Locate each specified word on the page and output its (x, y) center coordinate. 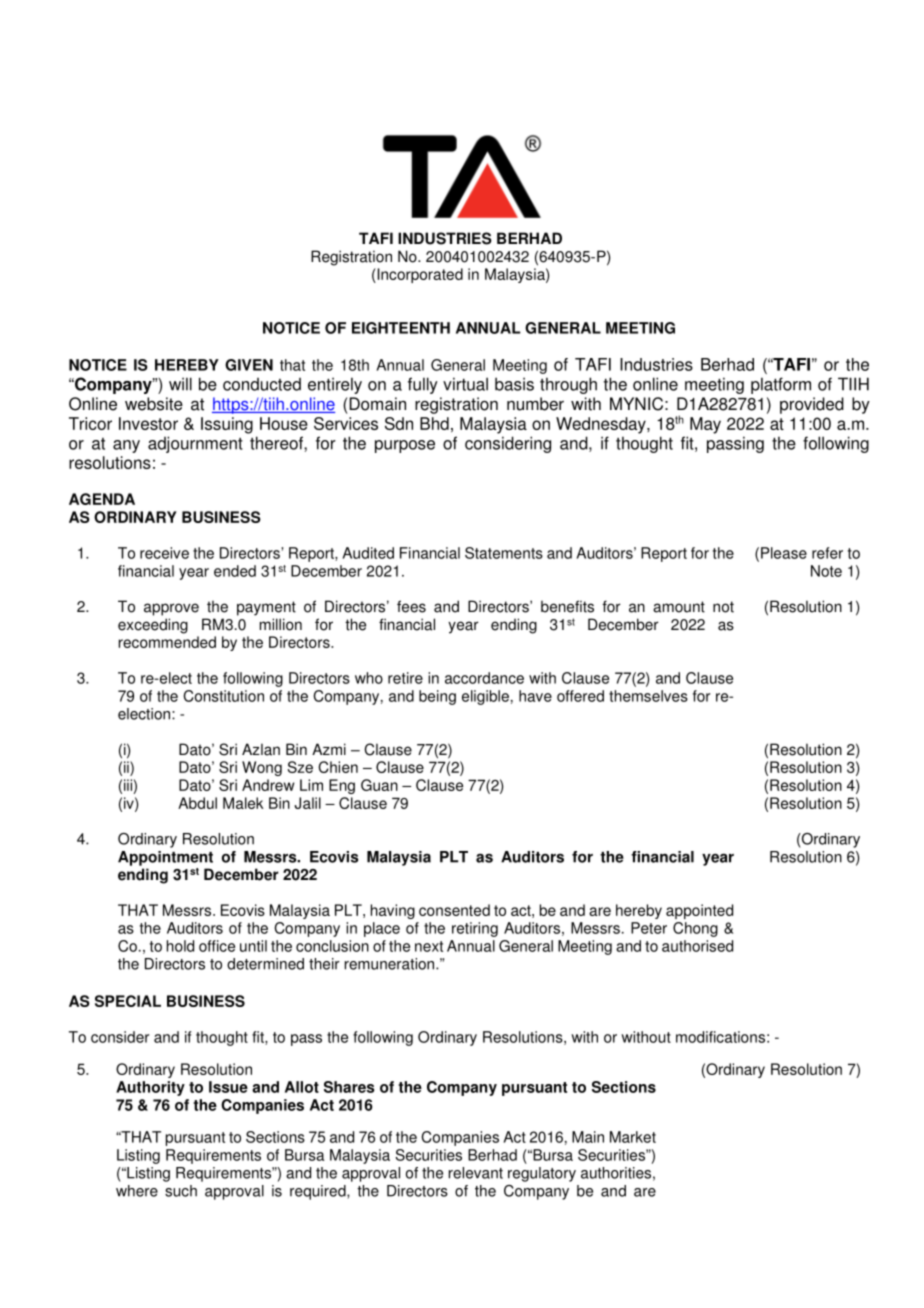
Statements (504, 553)
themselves (648, 696)
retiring (475, 929)
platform (781, 385)
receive (164, 553)
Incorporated (419, 275)
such (181, 1191)
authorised (697, 946)
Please (784, 553)
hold (180, 946)
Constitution (224, 696)
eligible (485, 697)
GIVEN (249, 365)
